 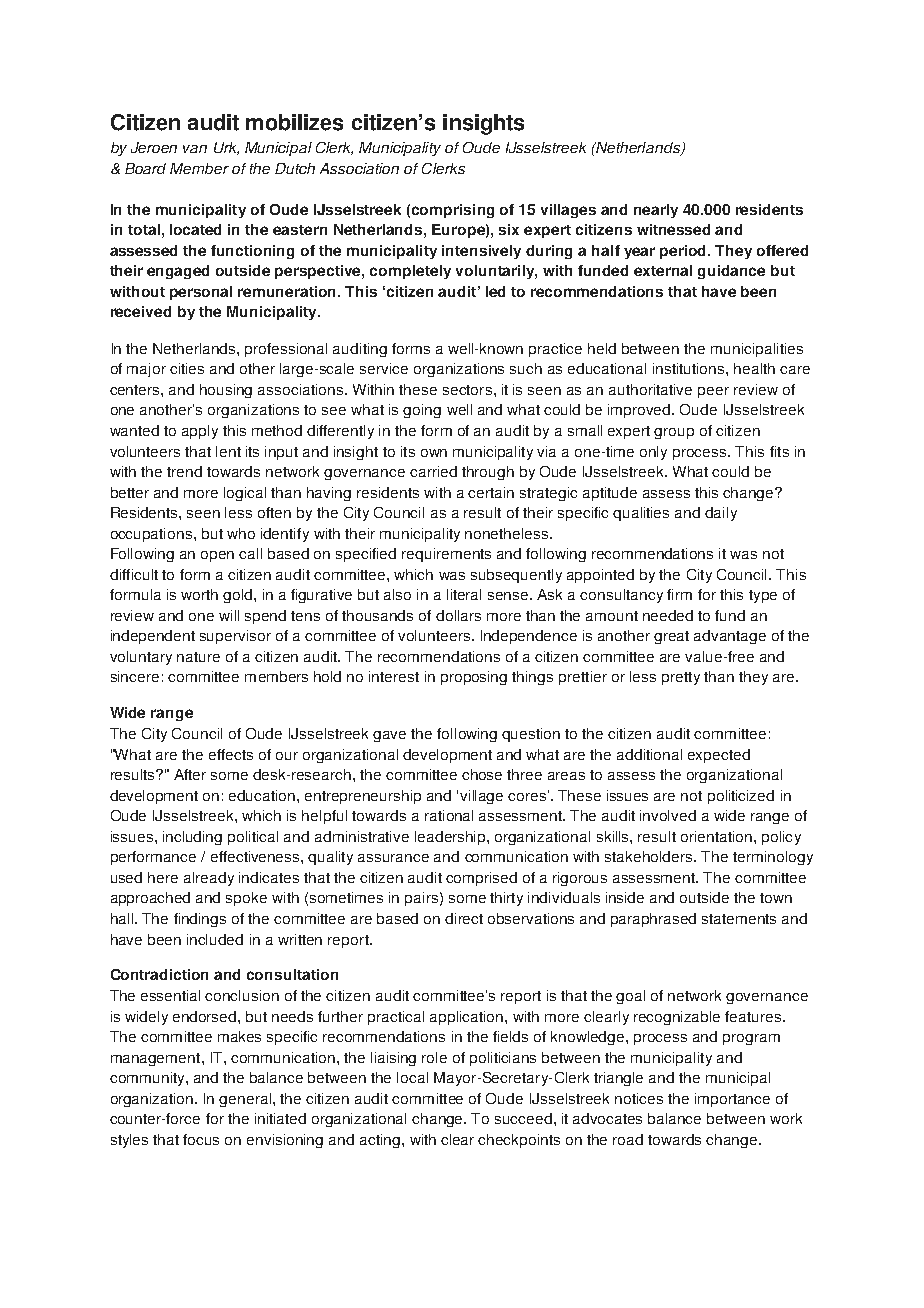 I want to click on sectors, so click(x=467, y=390).
